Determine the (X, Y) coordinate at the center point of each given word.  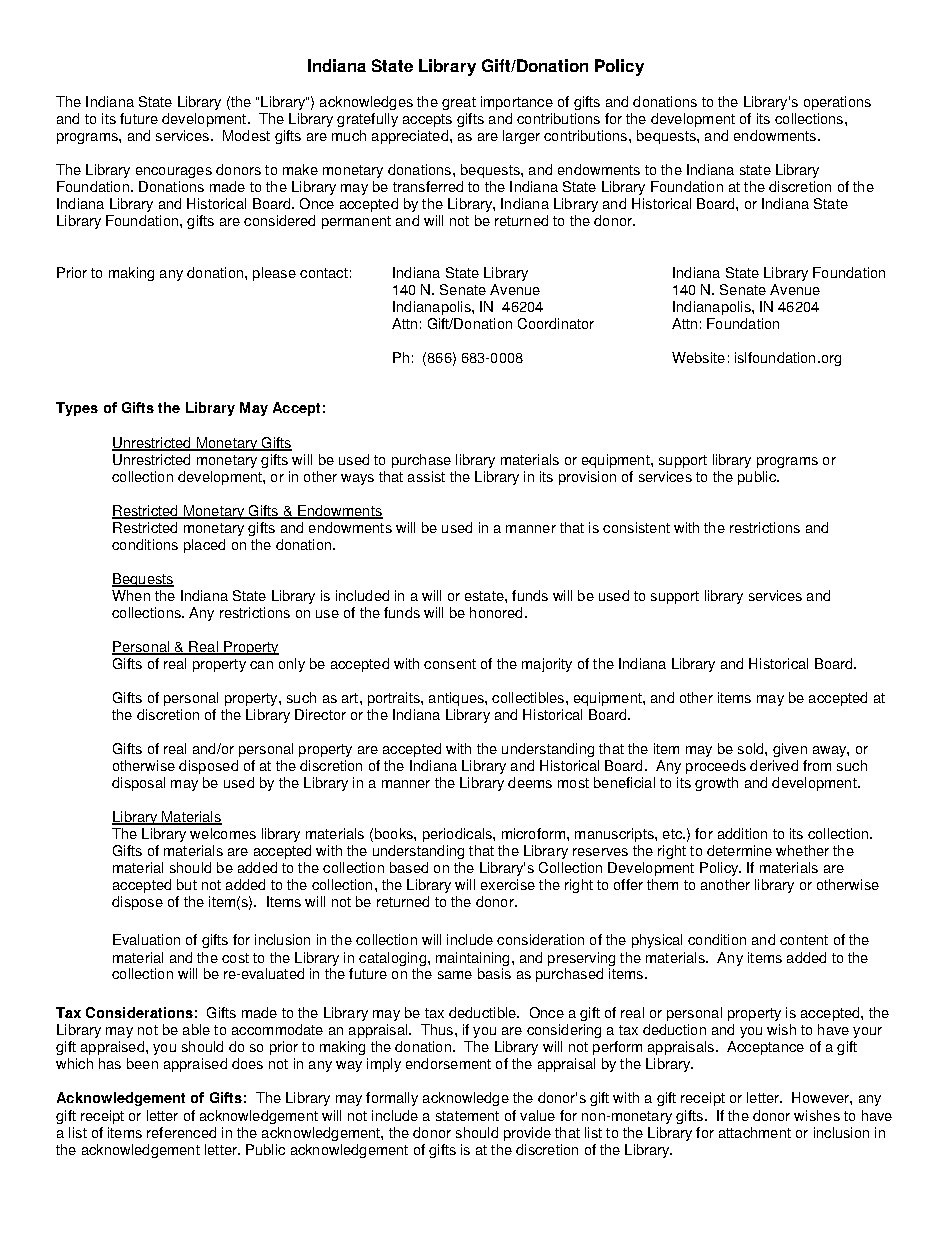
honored (496, 612)
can (261, 665)
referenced (181, 1132)
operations (837, 103)
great (459, 103)
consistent (636, 527)
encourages (174, 172)
